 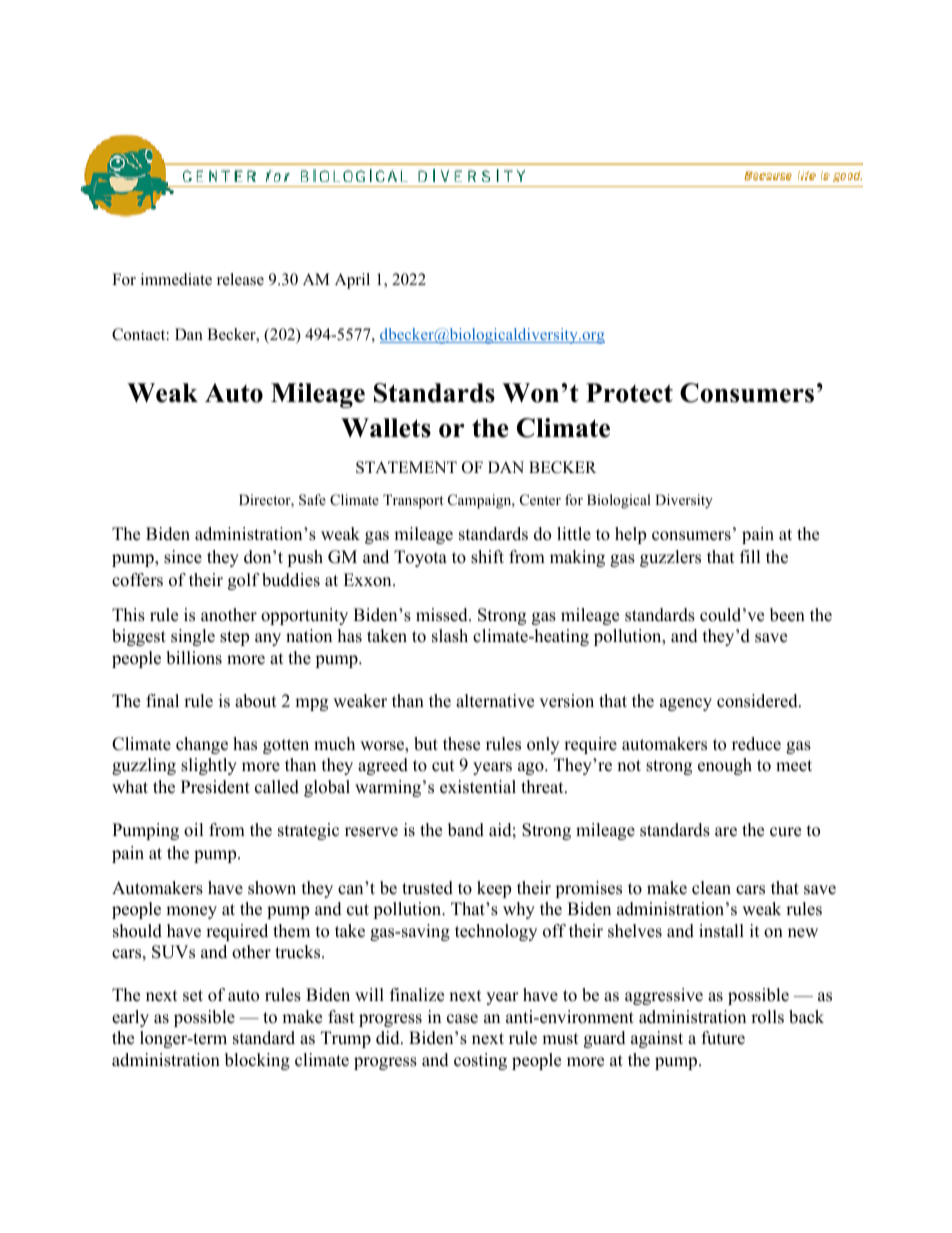 I want to click on oil, so click(x=194, y=830).
